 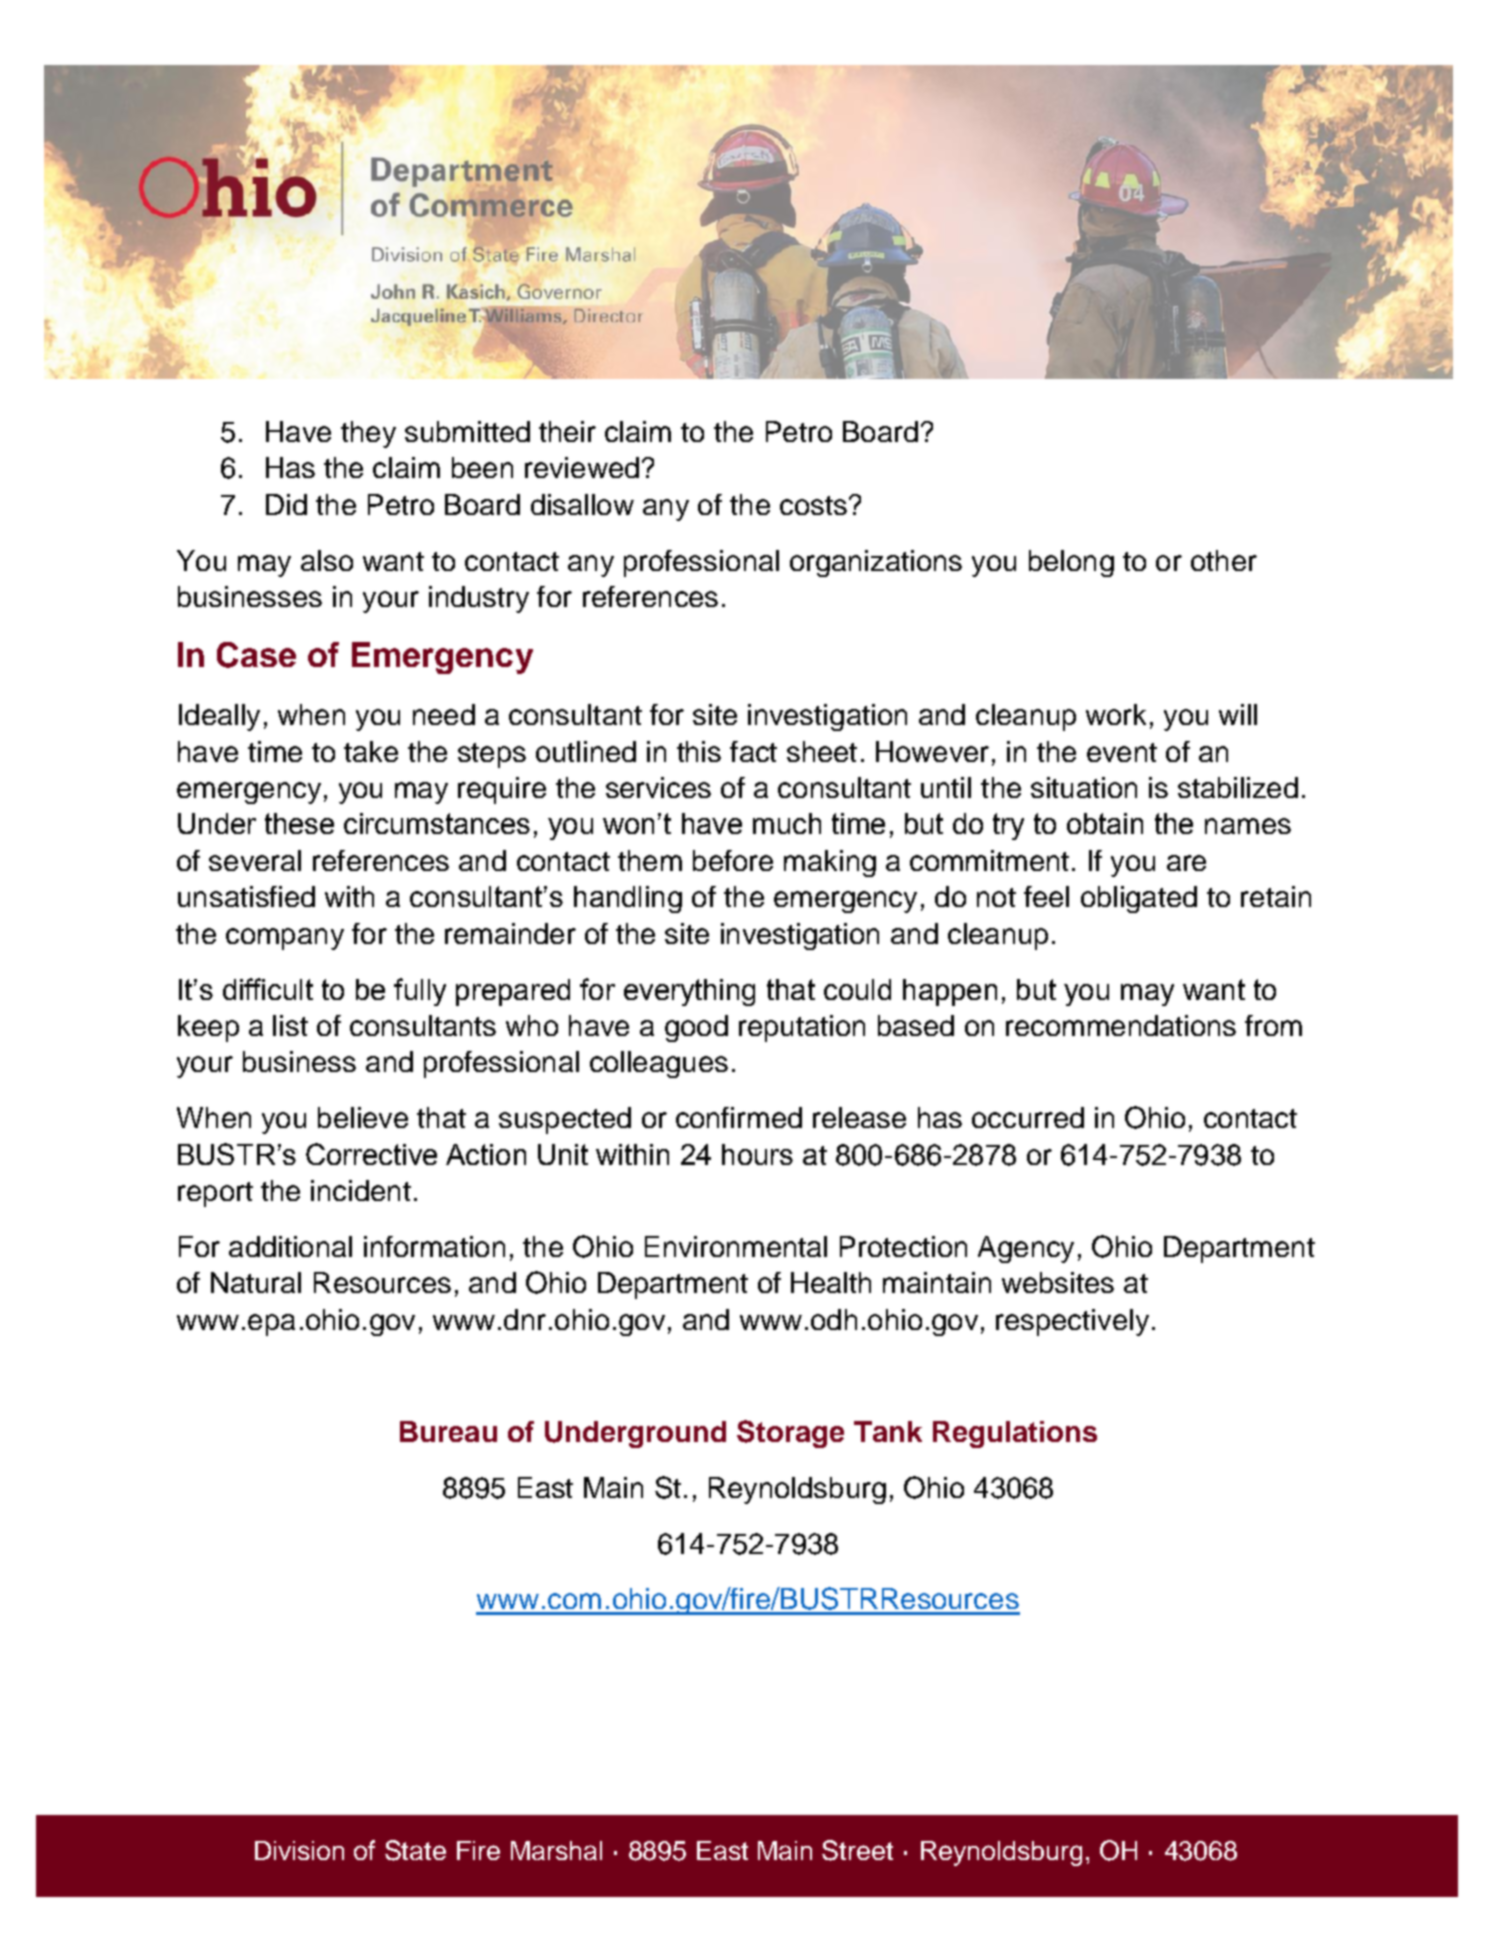 What do you see at coordinates (1224, 560) in the image?
I see `other` at bounding box center [1224, 560].
